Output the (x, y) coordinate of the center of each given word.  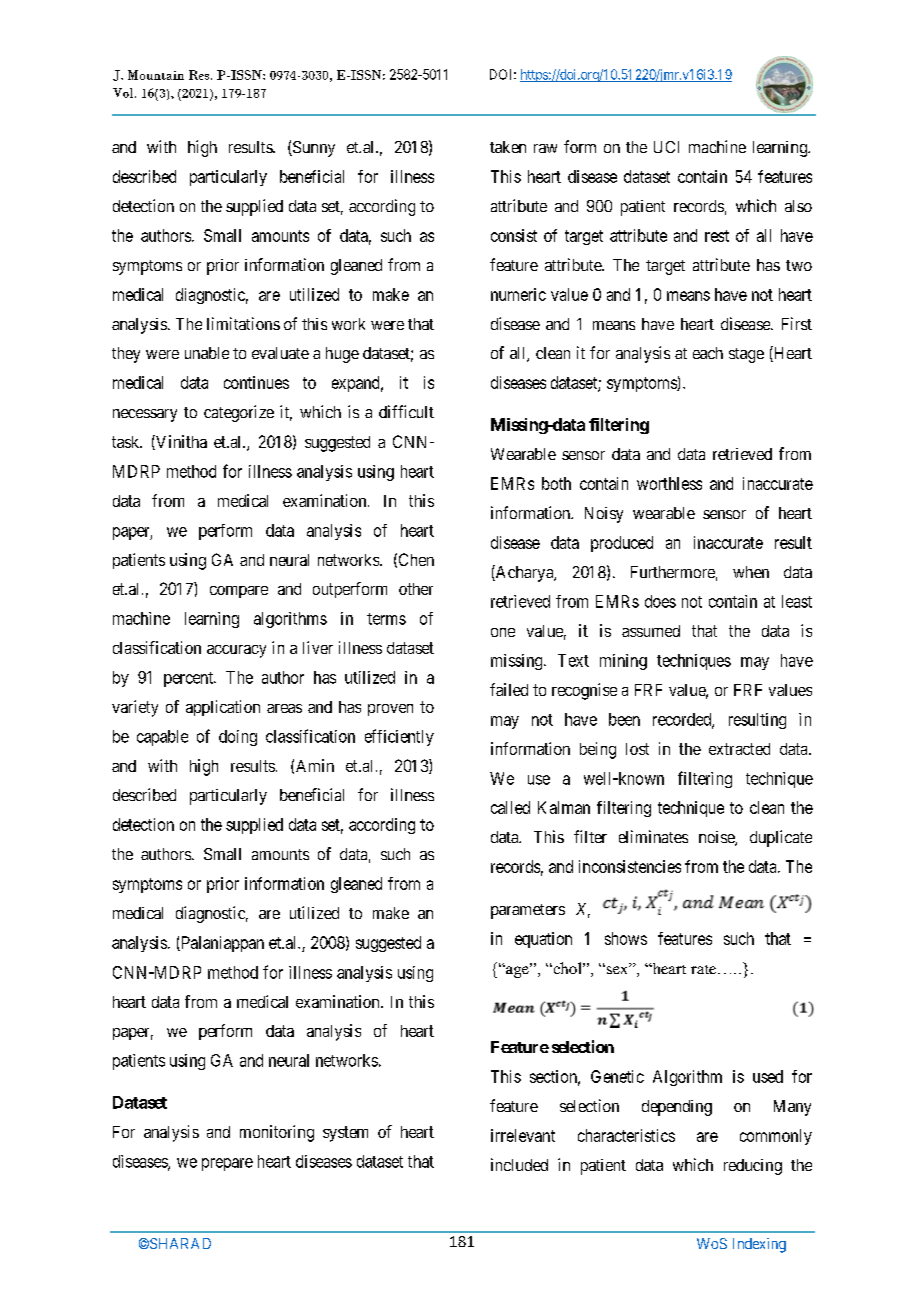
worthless (669, 483)
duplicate (781, 838)
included (519, 1164)
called (510, 807)
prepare (227, 1164)
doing (238, 738)
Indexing (759, 1245)
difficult (406, 411)
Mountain (156, 75)
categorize (239, 413)
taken (508, 147)
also (798, 206)
